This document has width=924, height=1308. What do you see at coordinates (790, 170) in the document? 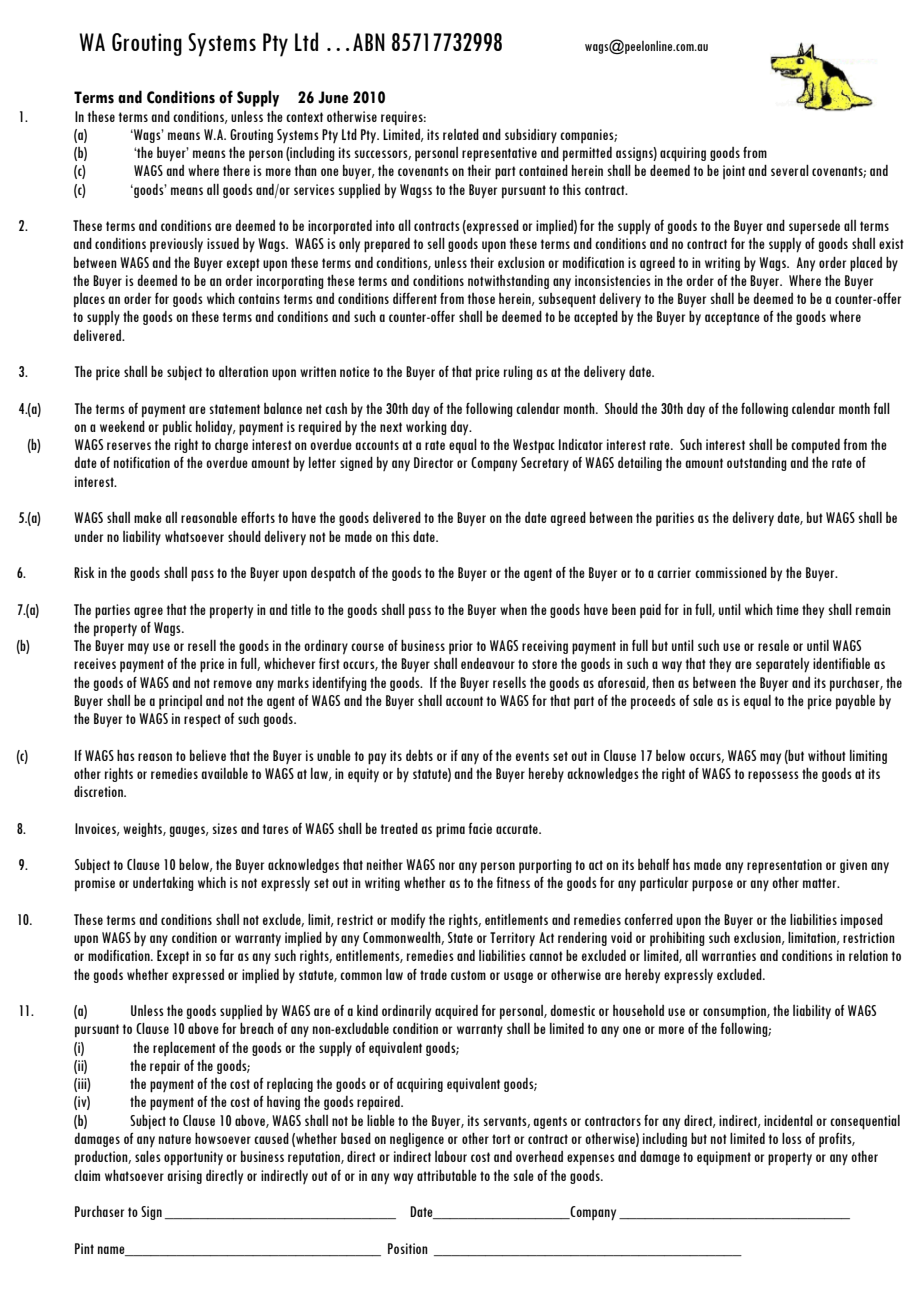
I see `several` at bounding box center [790, 170].
